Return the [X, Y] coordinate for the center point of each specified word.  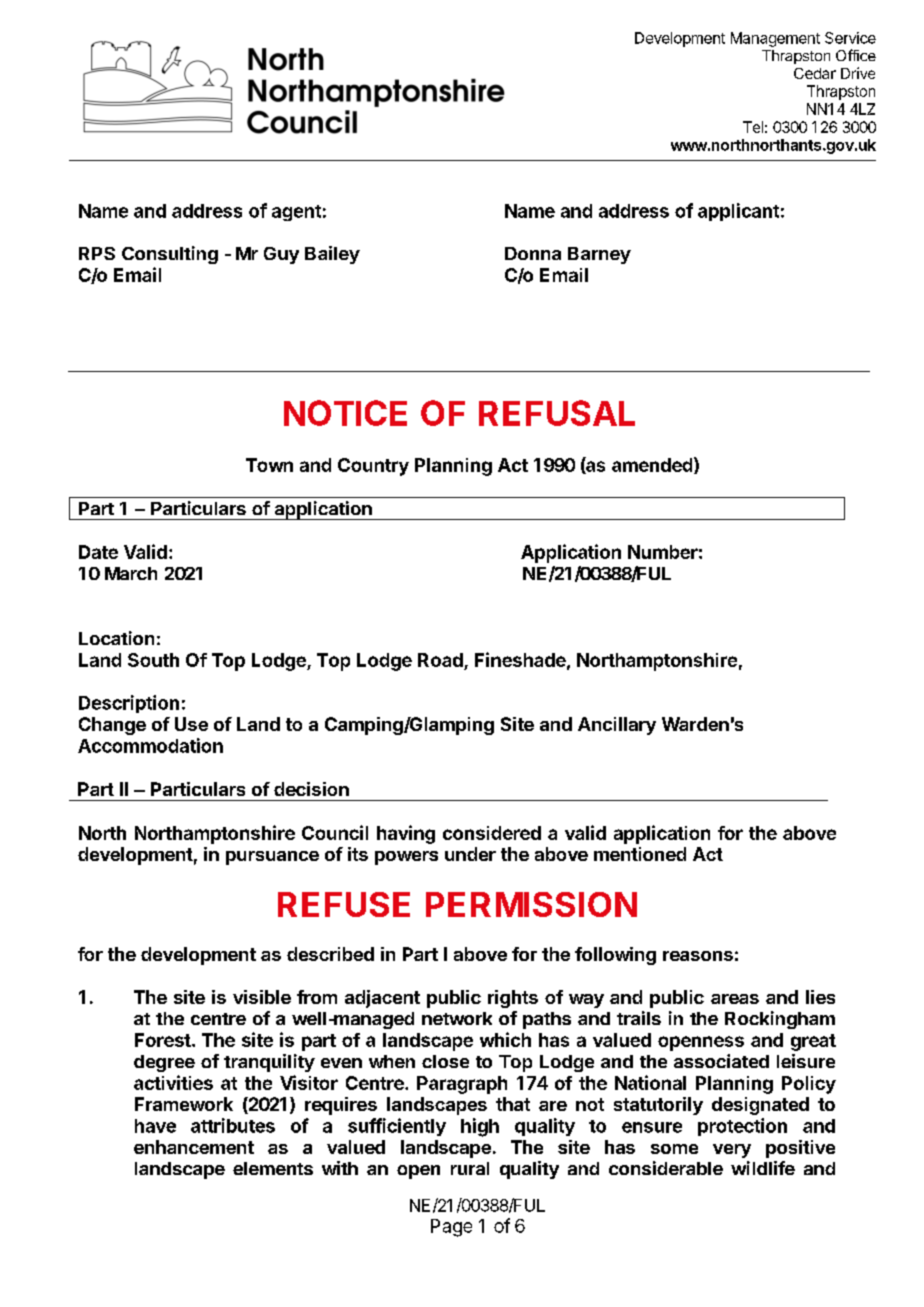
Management [775, 39]
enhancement [194, 1147]
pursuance [272, 858]
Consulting [170, 255]
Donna [533, 253]
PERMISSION [531, 904]
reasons [698, 956]
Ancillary [617, 726]
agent [296, 213]
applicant [738, 212]
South [153, 660]
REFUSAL [557, 413]
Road [440, 660]
